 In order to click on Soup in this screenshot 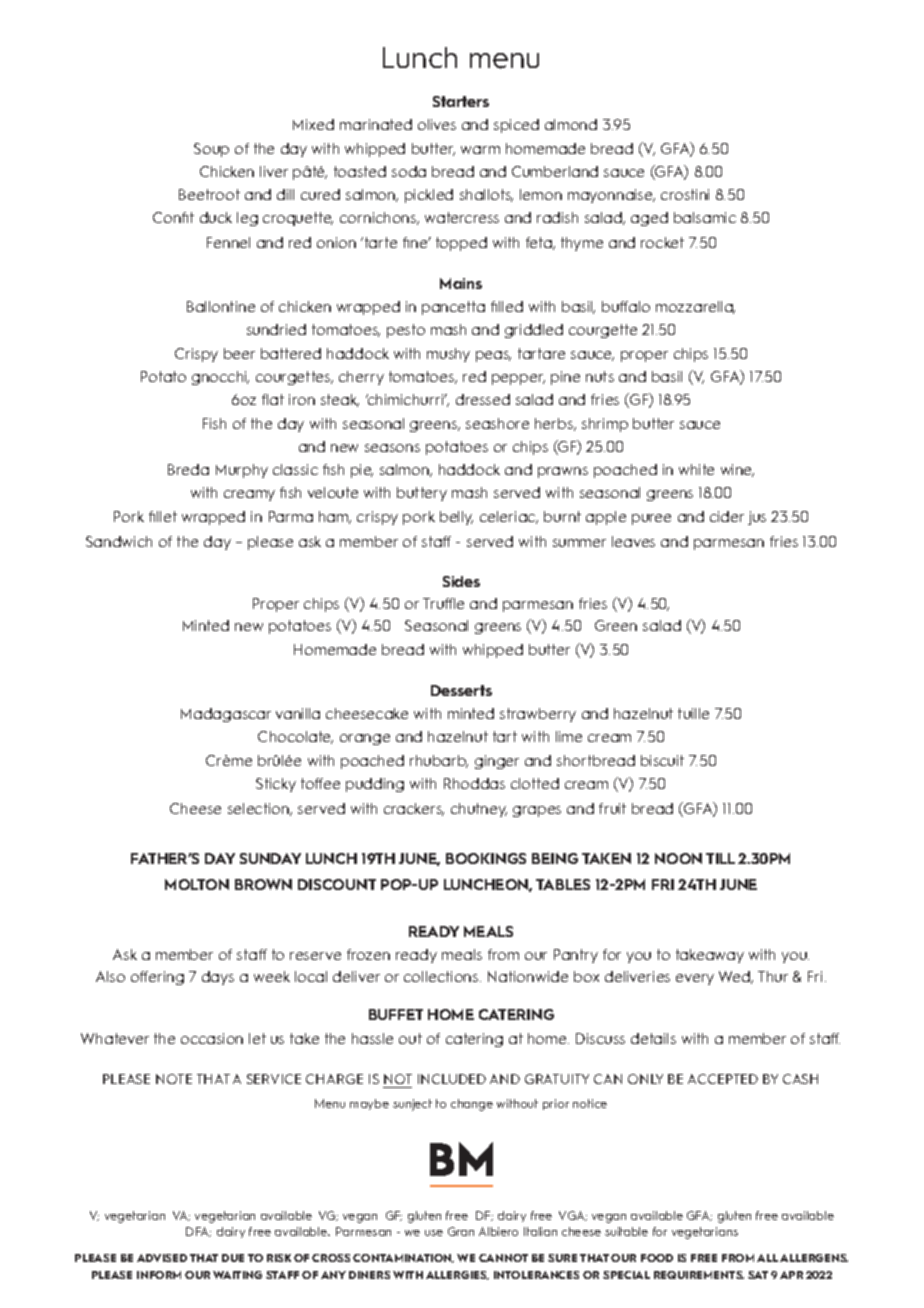, I will do `click(211, 150)`.
